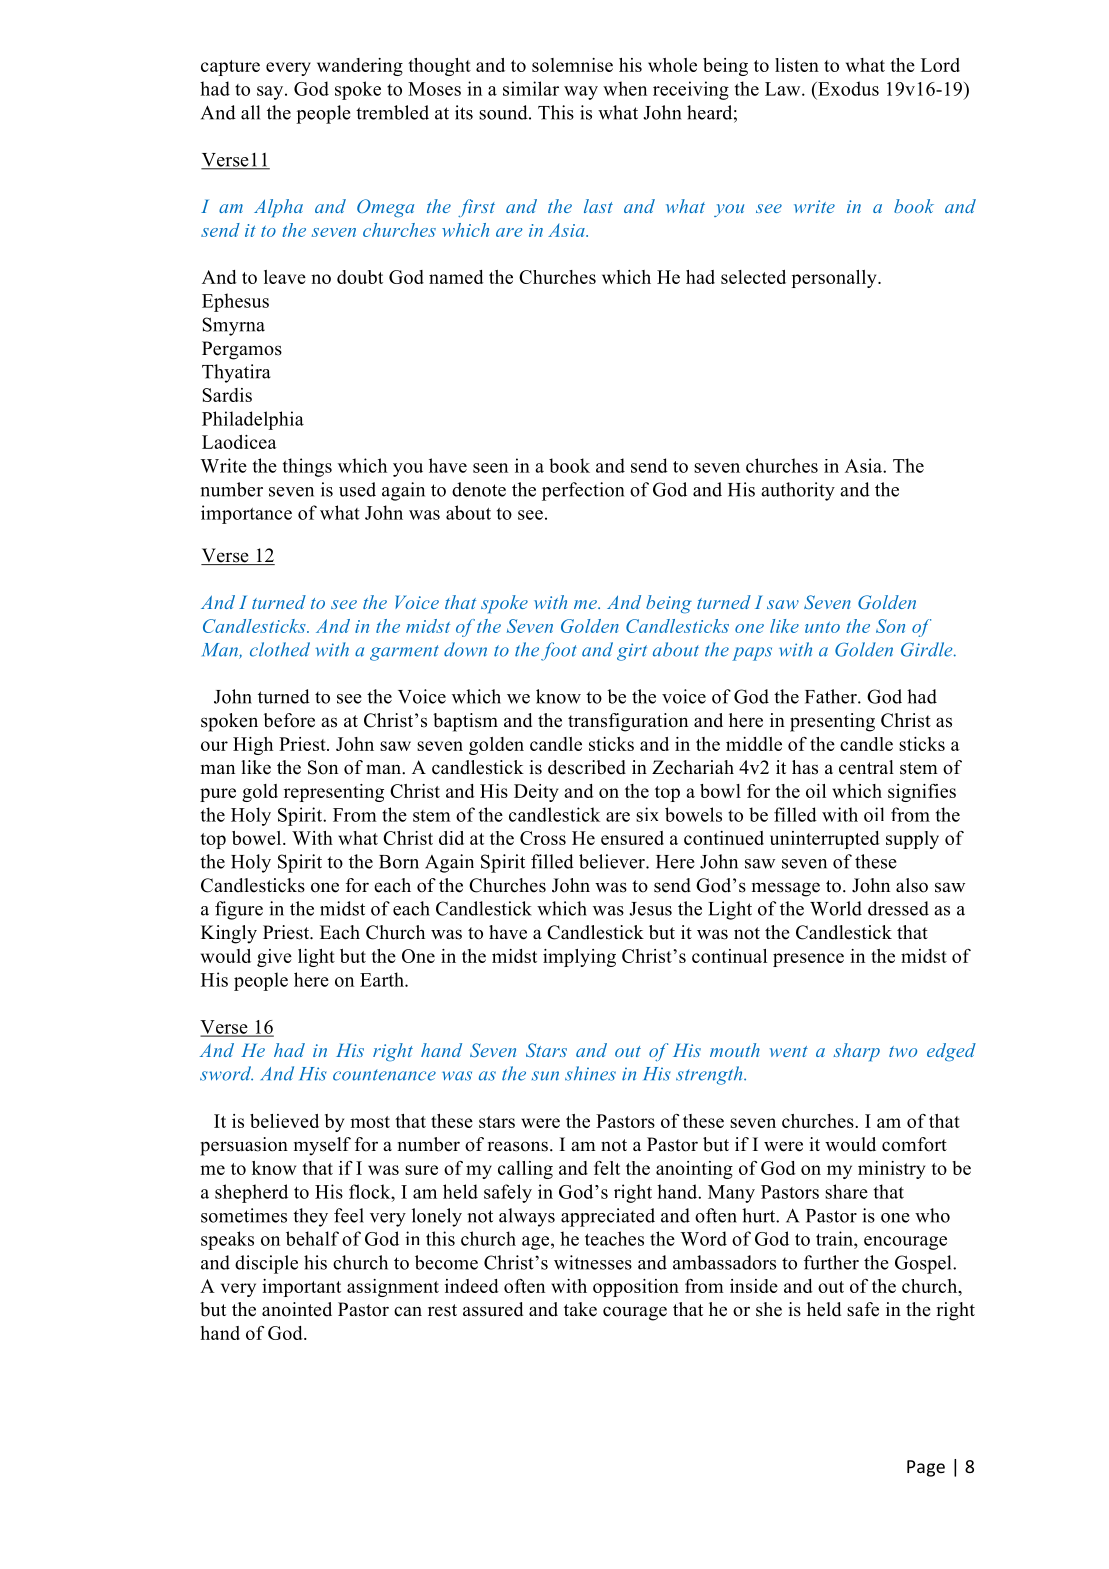  I want to click on important, so click(301, 1288).
